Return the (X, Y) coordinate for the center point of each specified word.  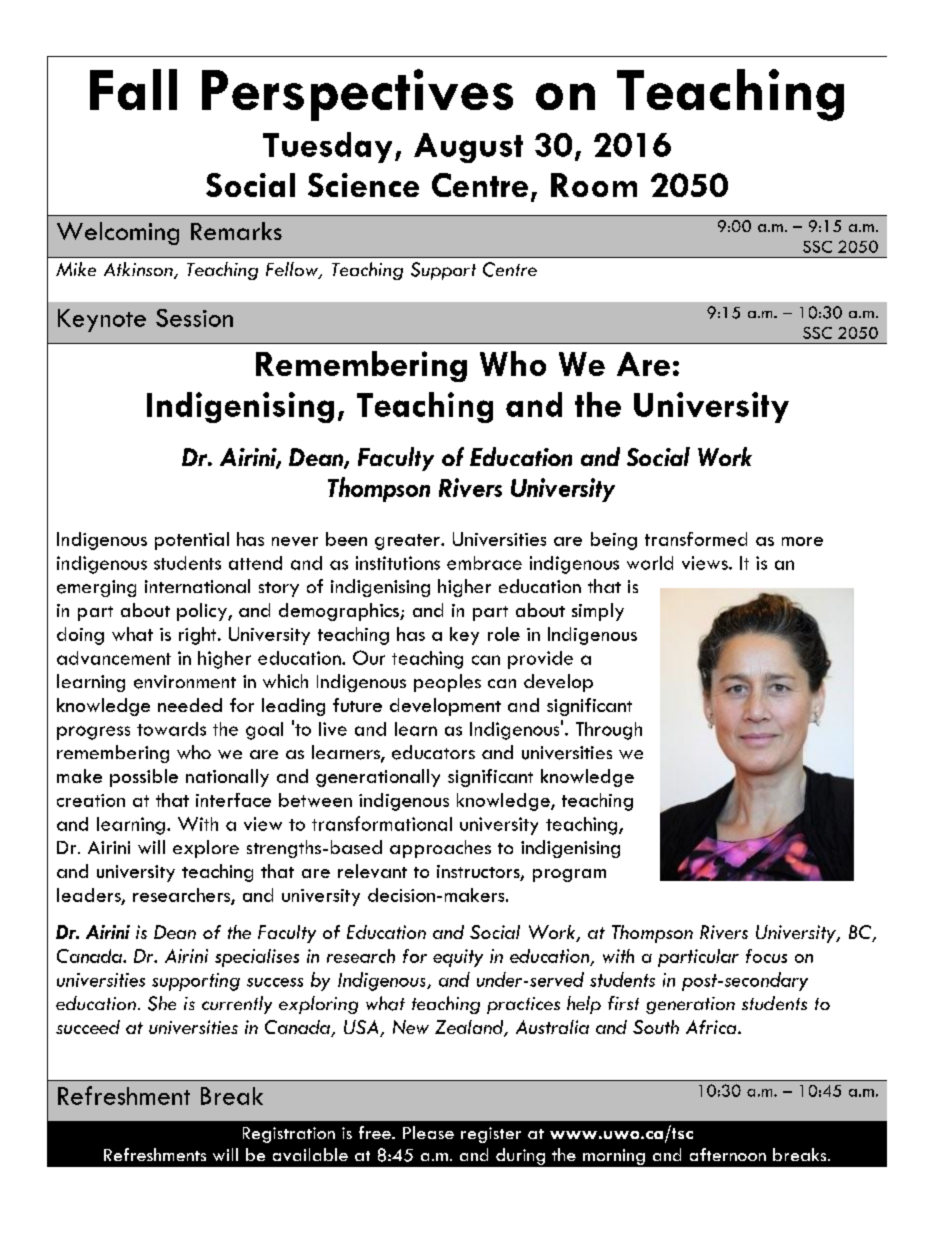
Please (428, 1132)
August (468, 148)
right (199, 636)
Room (594, 185)
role (504, 634)
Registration (289, 1135)
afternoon (728, 1154)
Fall (133, 89)
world (650, 563)
